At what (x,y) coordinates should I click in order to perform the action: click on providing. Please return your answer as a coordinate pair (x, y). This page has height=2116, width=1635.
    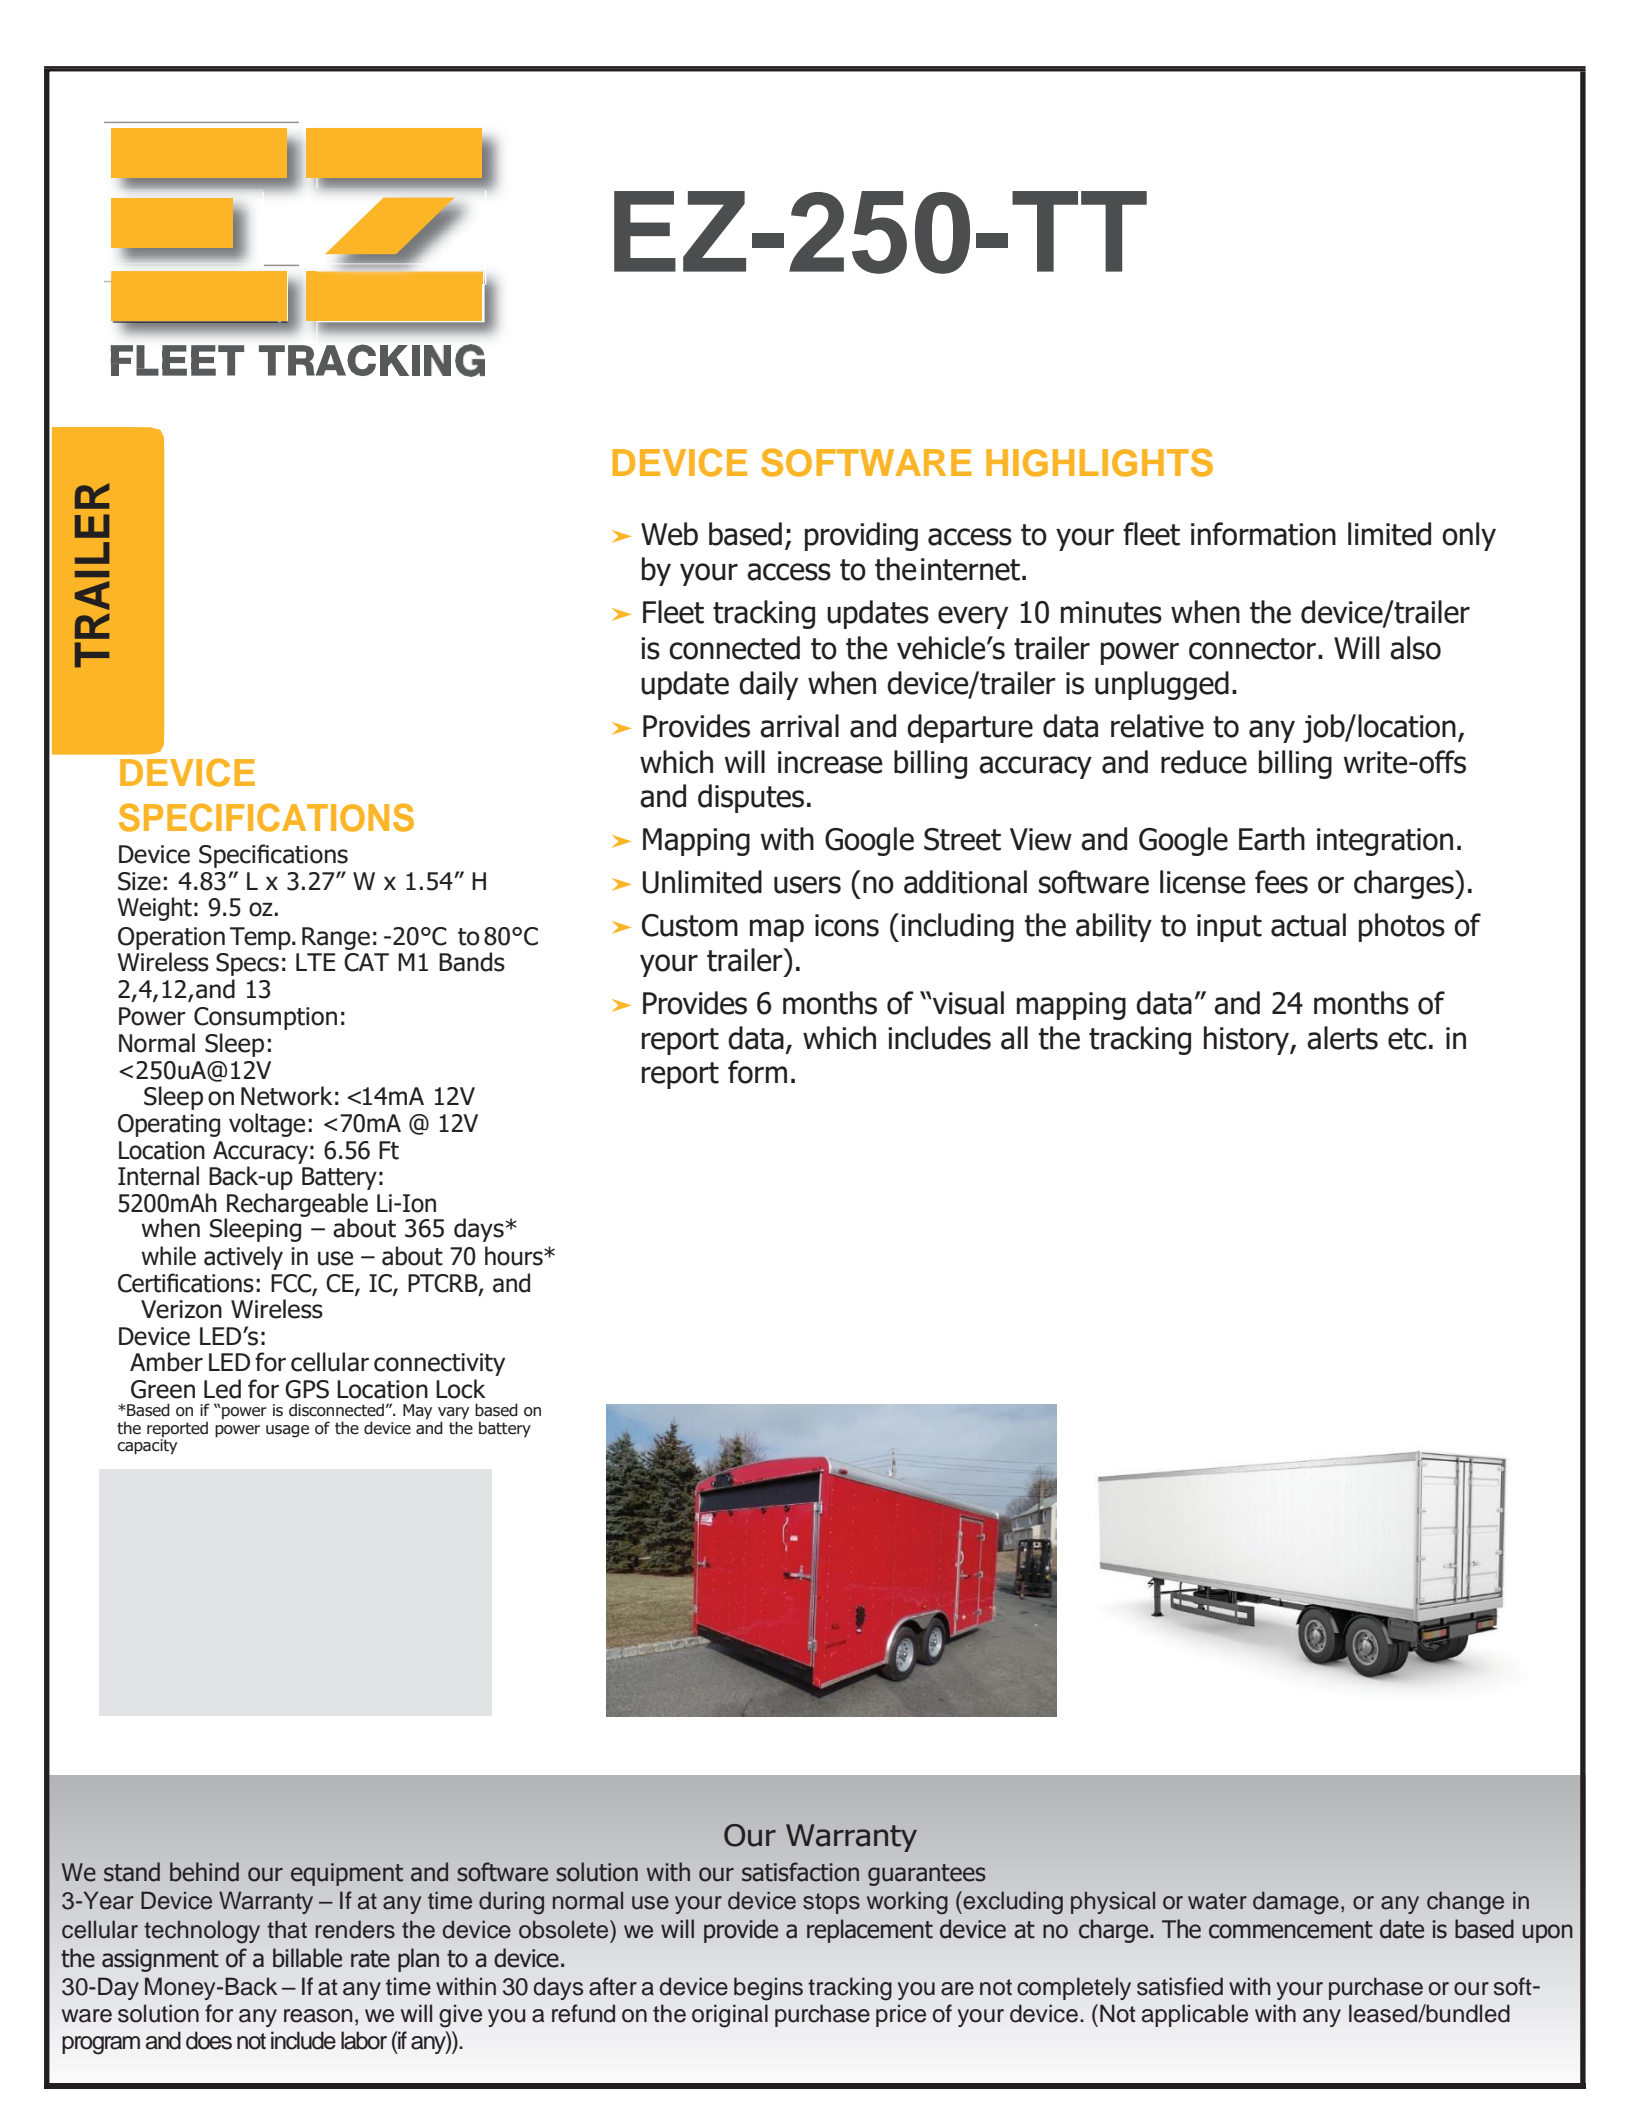
    Looking at the image, I should click on (861, 536).
